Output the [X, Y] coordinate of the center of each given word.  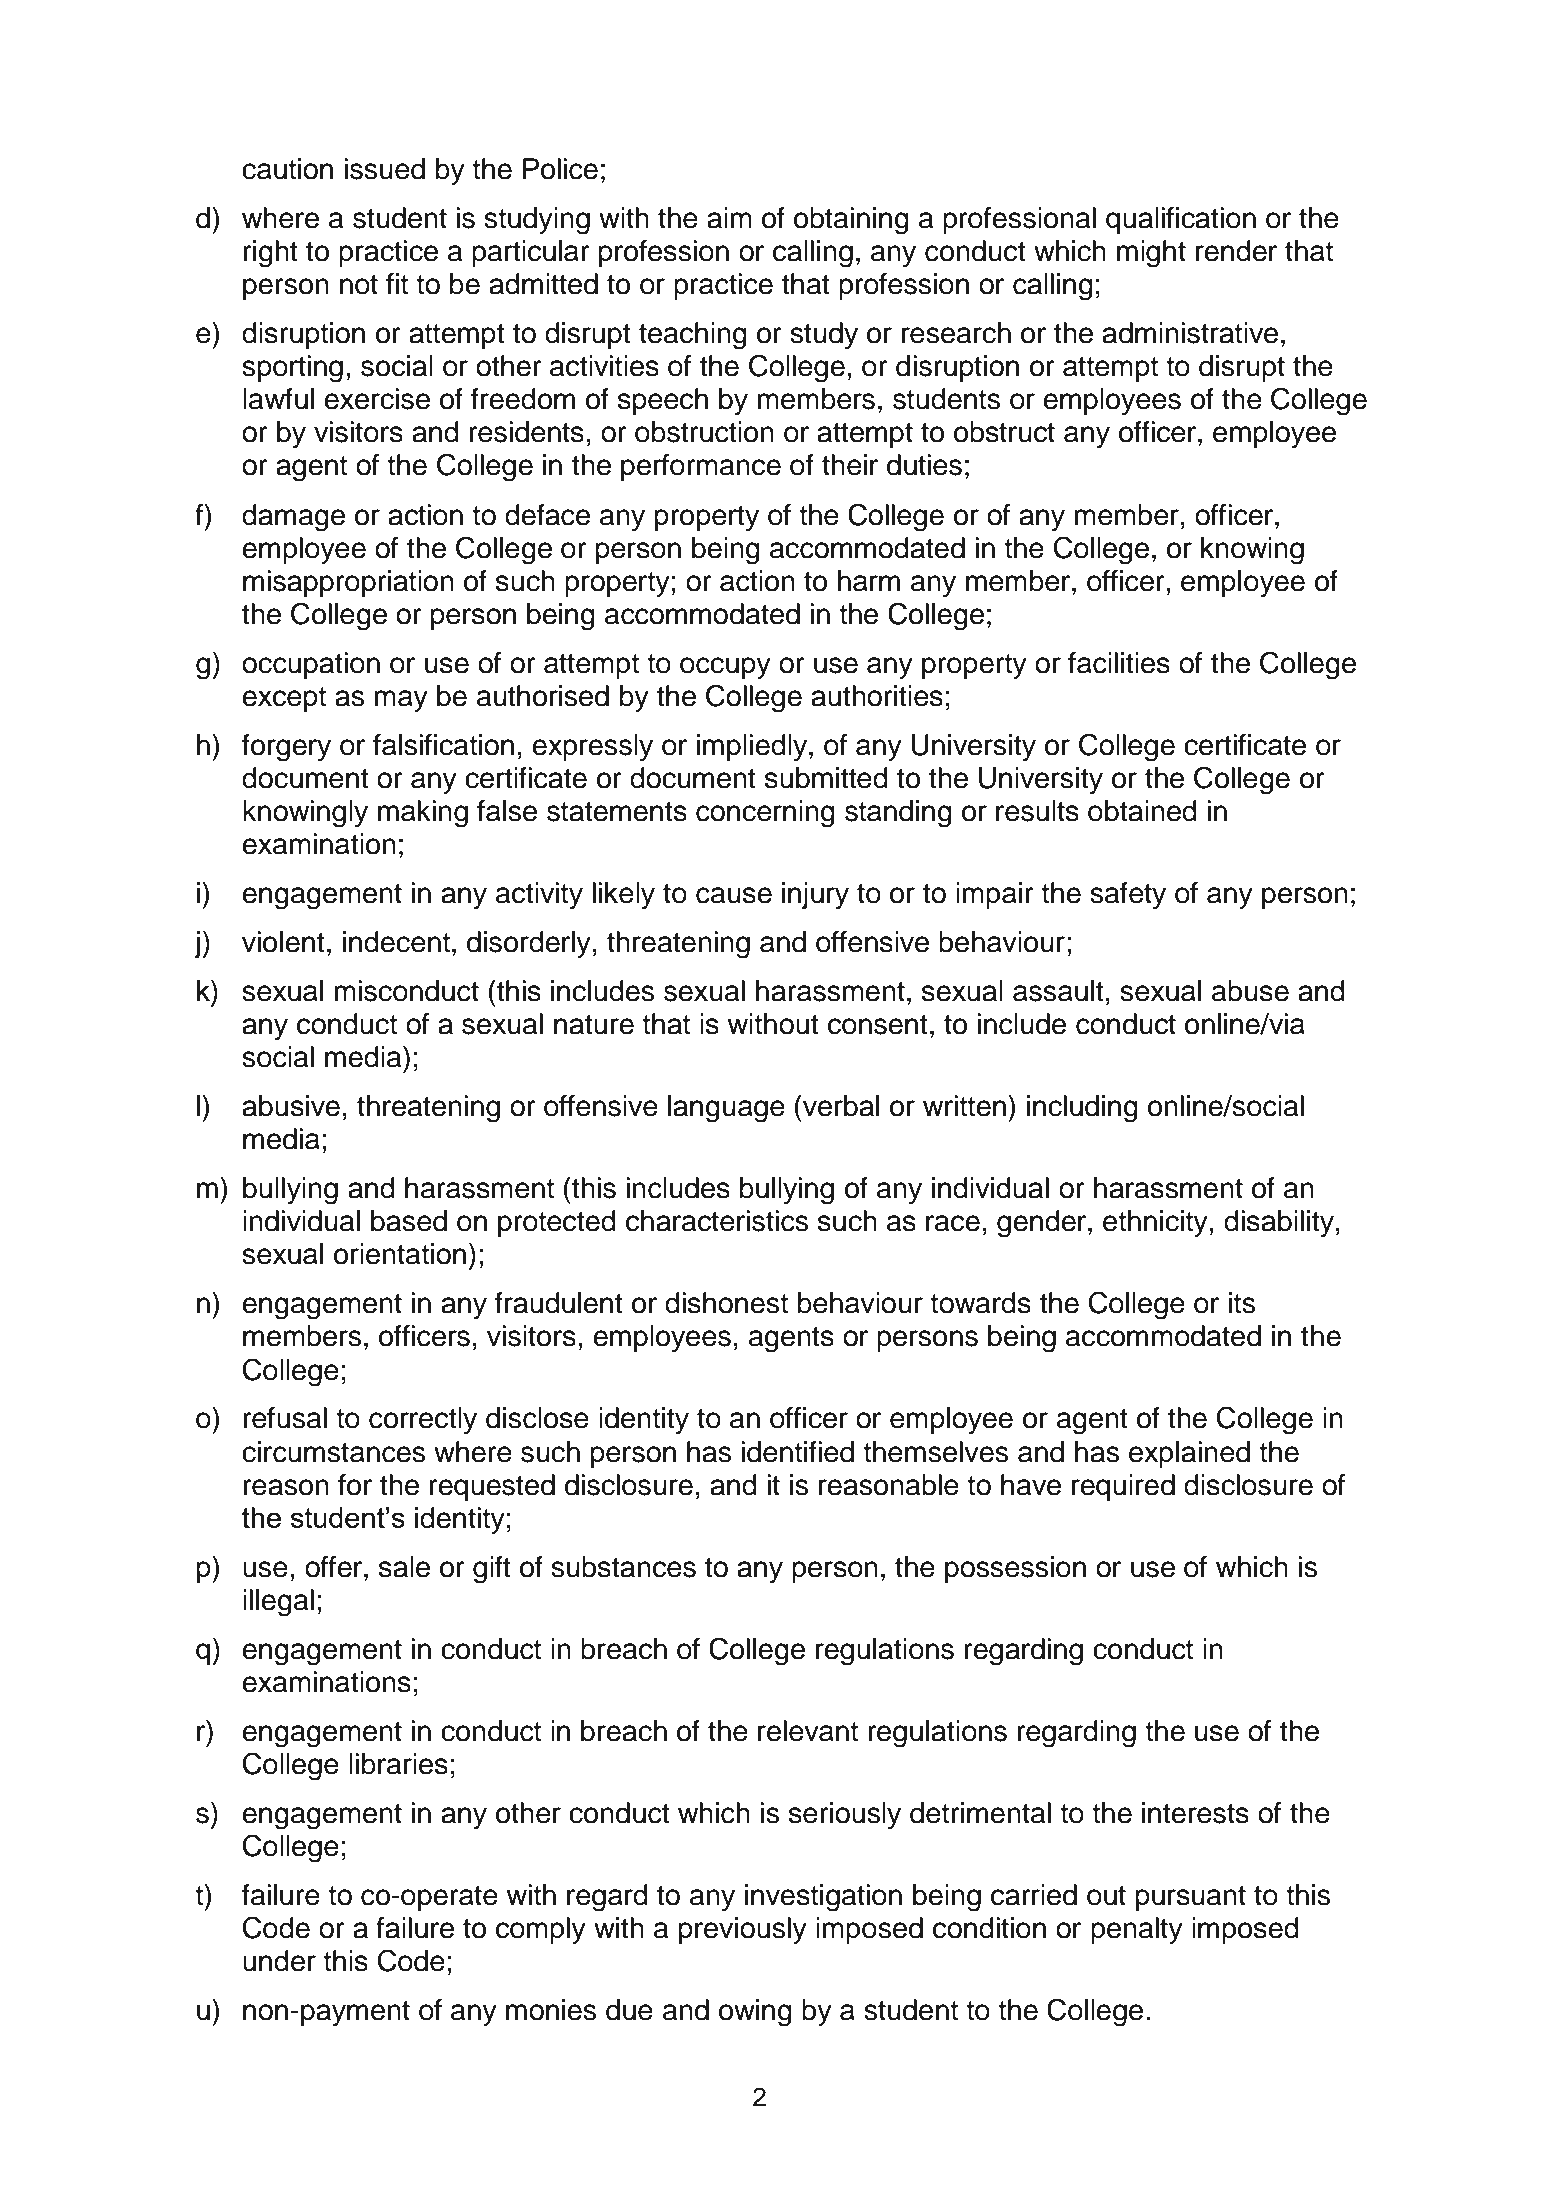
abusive [291, 1106]
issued [385, 169]
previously [743, 1930]
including [1082, 1109]
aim [729, 218]
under [279, 1961]
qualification [1181, 220]
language [726, 1109]
